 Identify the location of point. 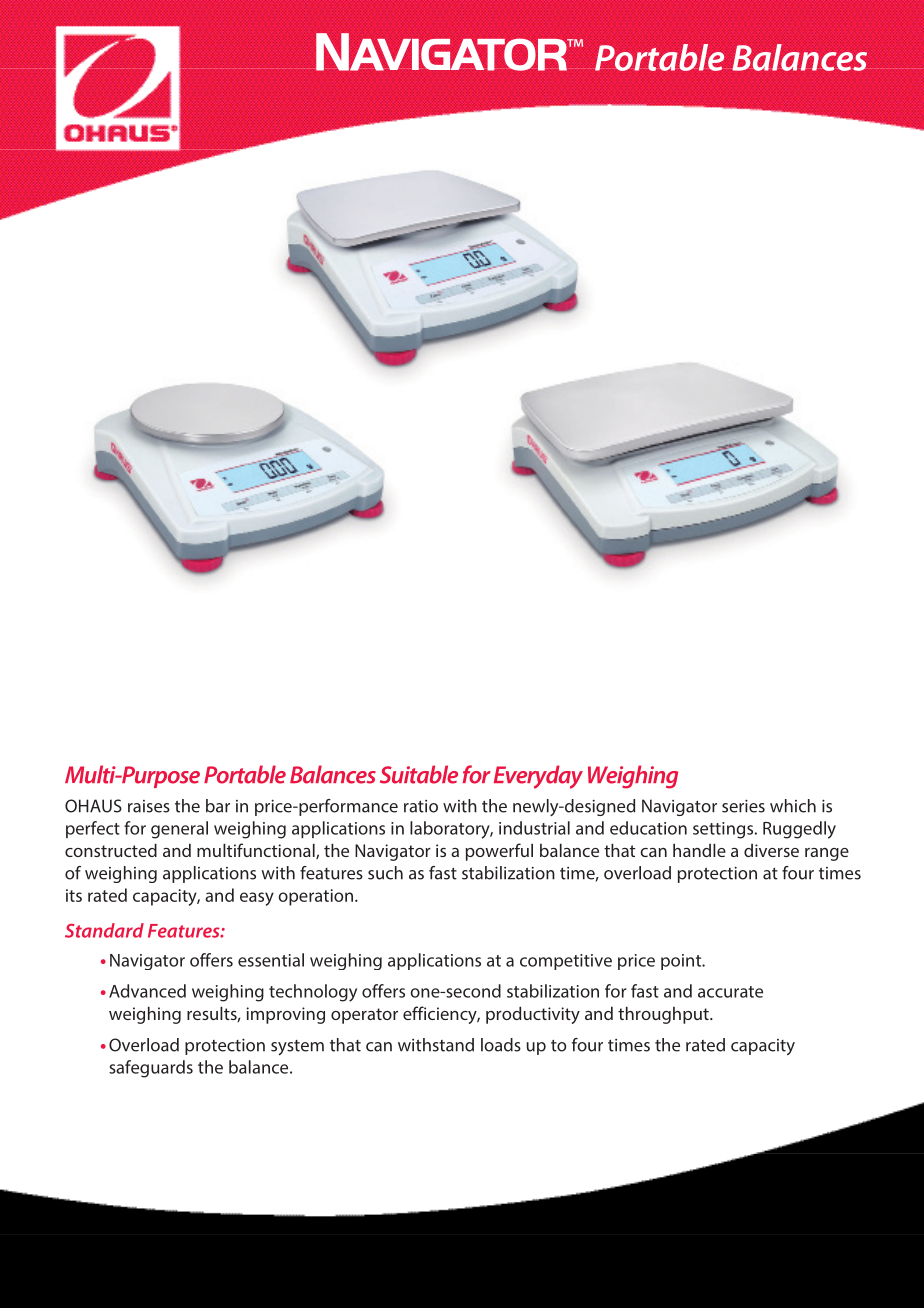
(682, 962).
